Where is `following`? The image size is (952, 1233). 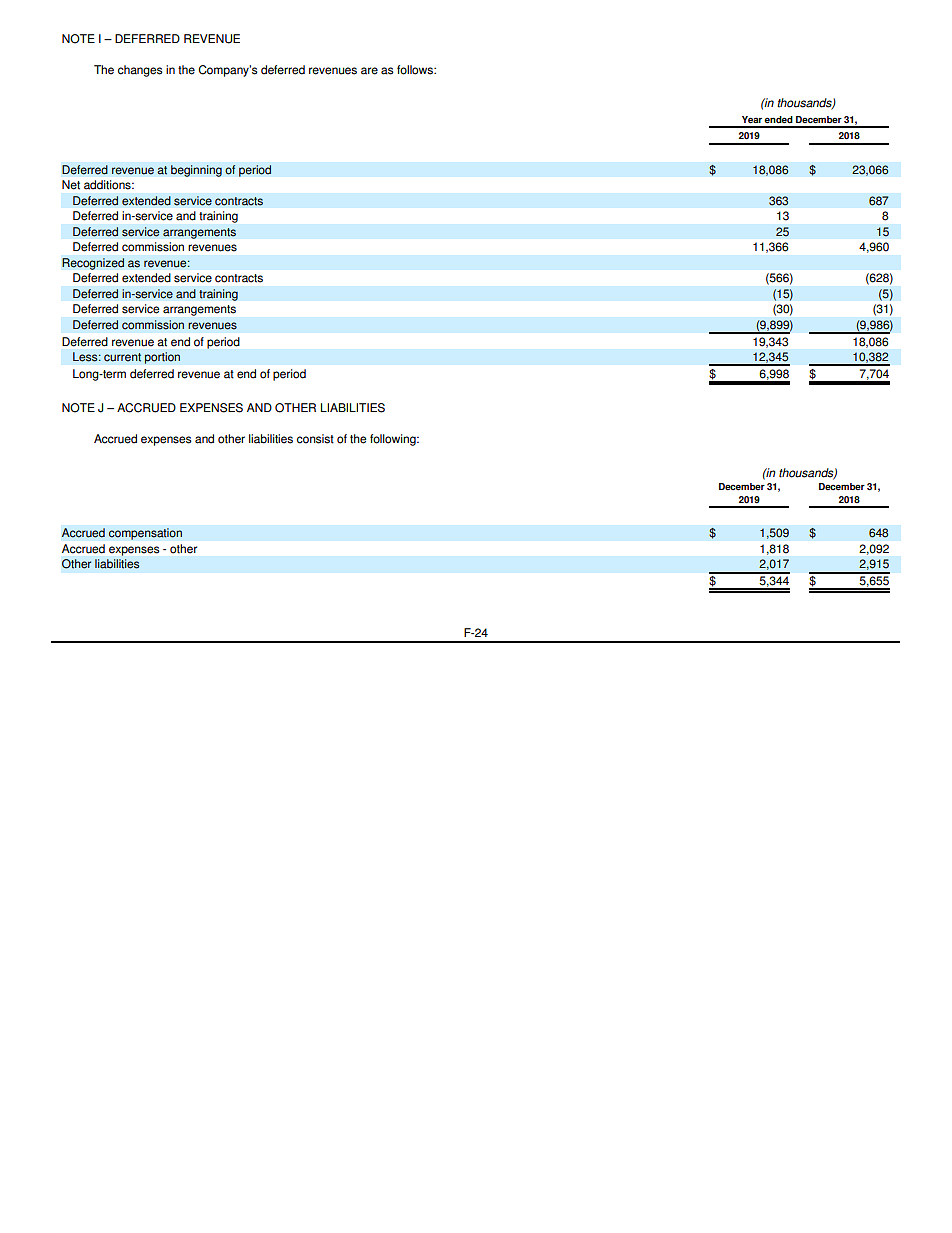 following is located at coordinates (394, 440).
